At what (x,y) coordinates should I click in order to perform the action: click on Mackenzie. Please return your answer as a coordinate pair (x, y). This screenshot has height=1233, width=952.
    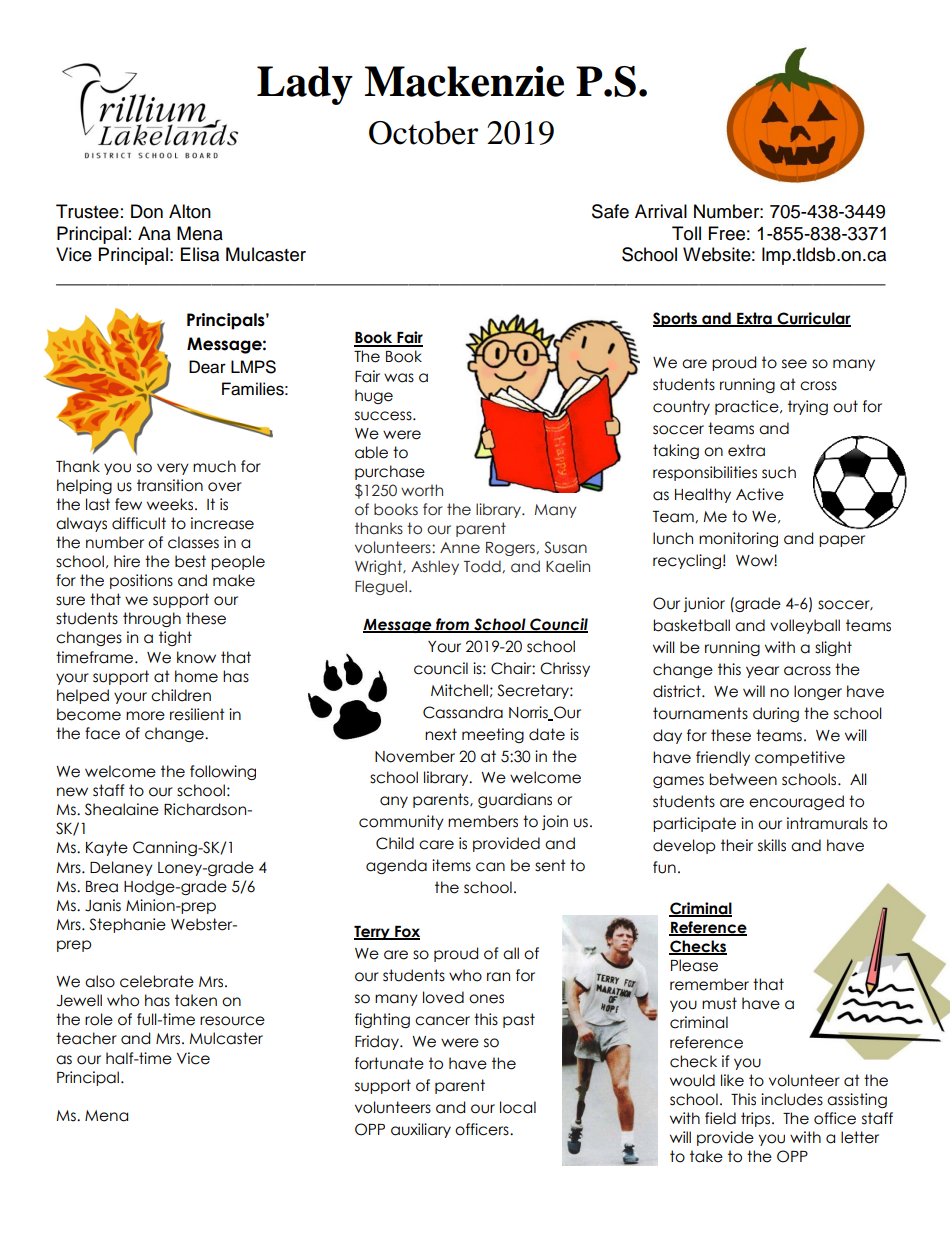
    Looking at the image, I should click on (464, 81).
